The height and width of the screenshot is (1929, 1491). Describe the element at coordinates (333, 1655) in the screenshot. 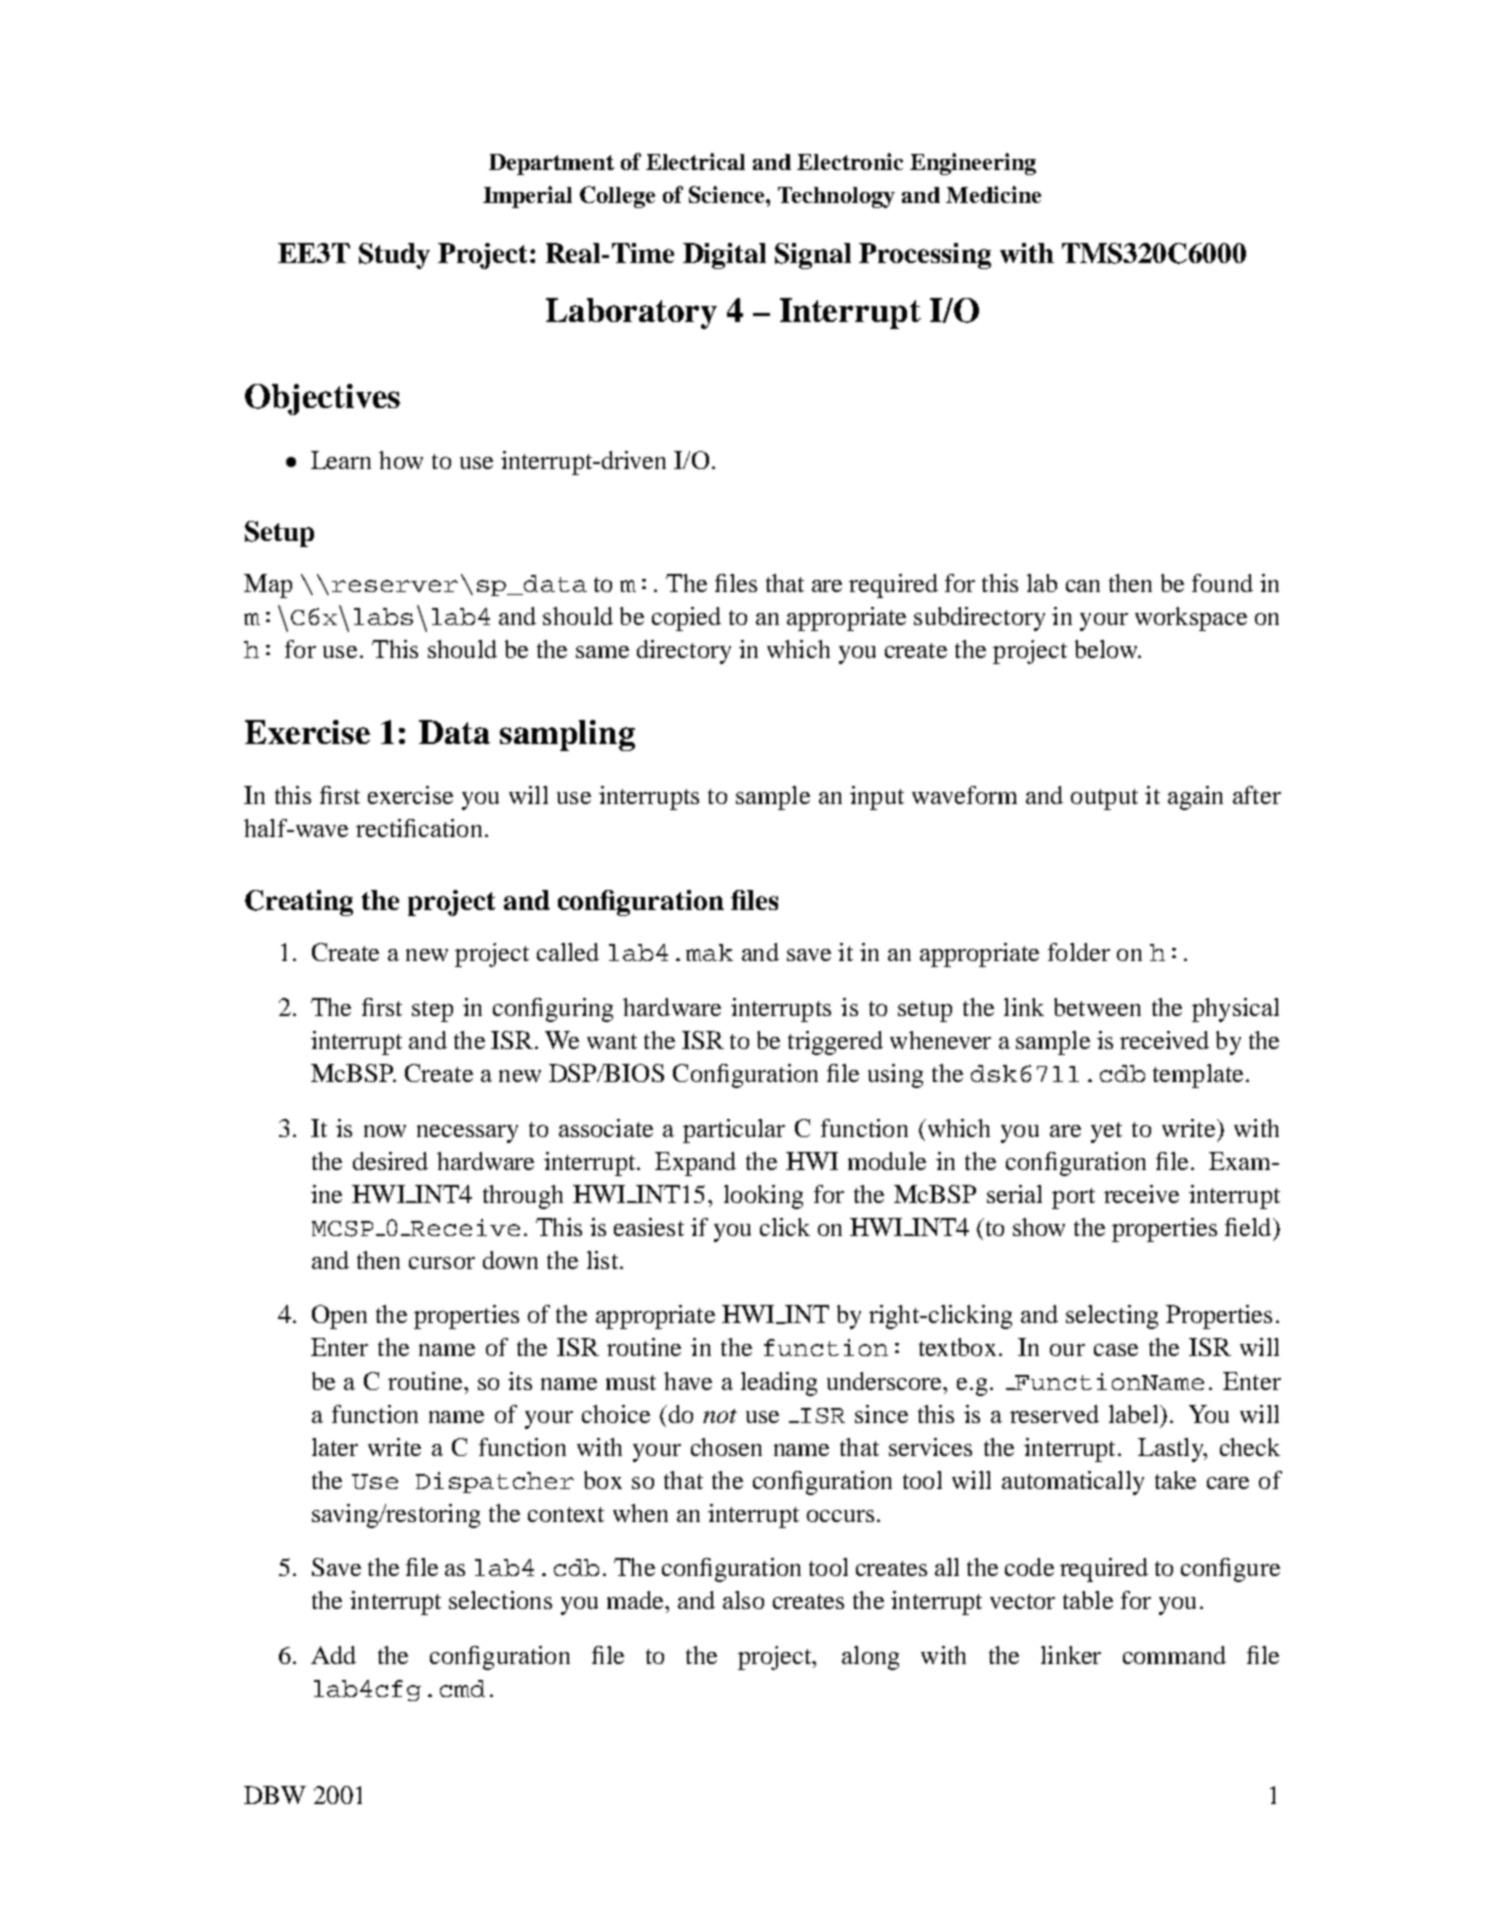

I see `Add` at that location.
